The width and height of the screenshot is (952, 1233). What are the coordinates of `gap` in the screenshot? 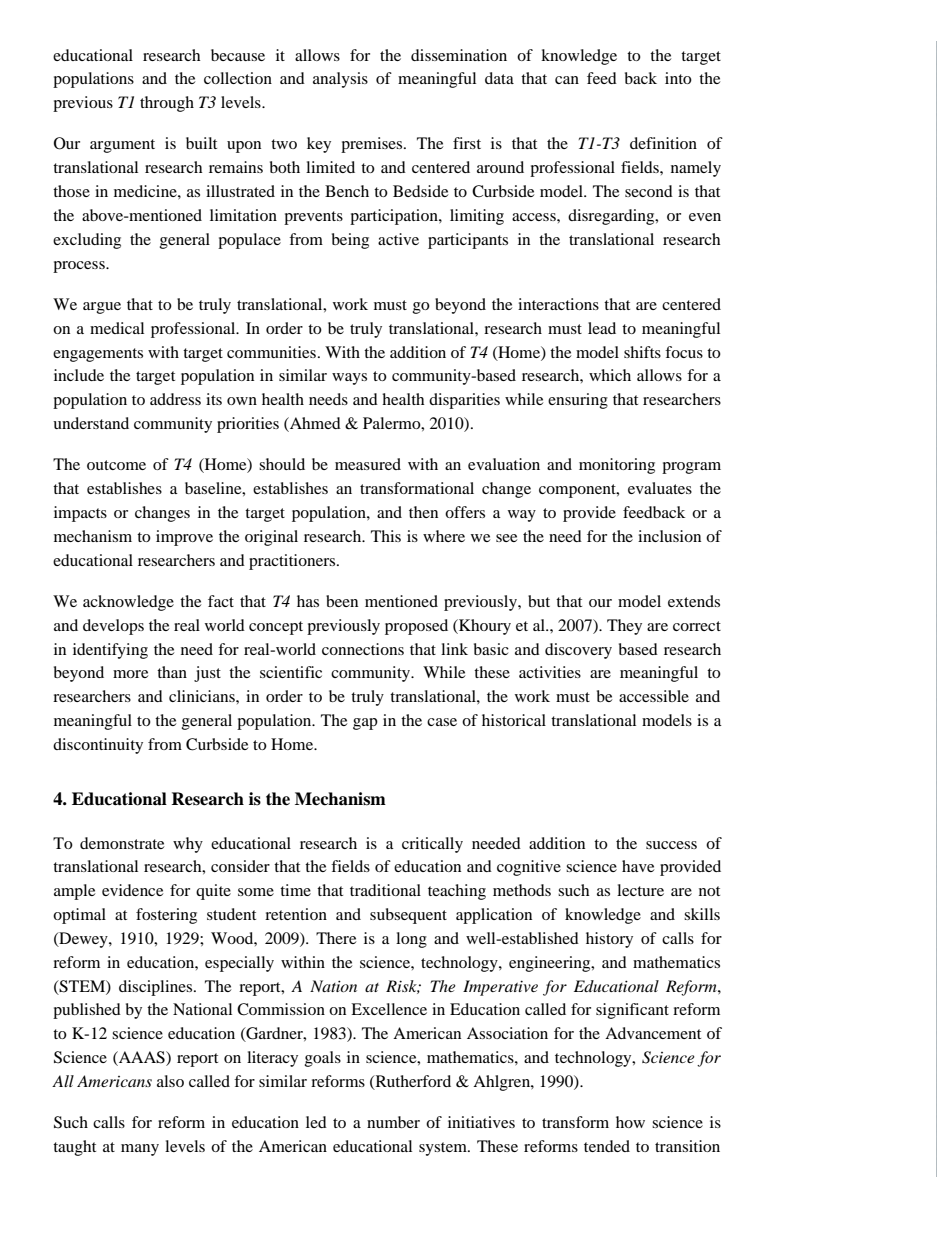 It's located at (365, 724).
